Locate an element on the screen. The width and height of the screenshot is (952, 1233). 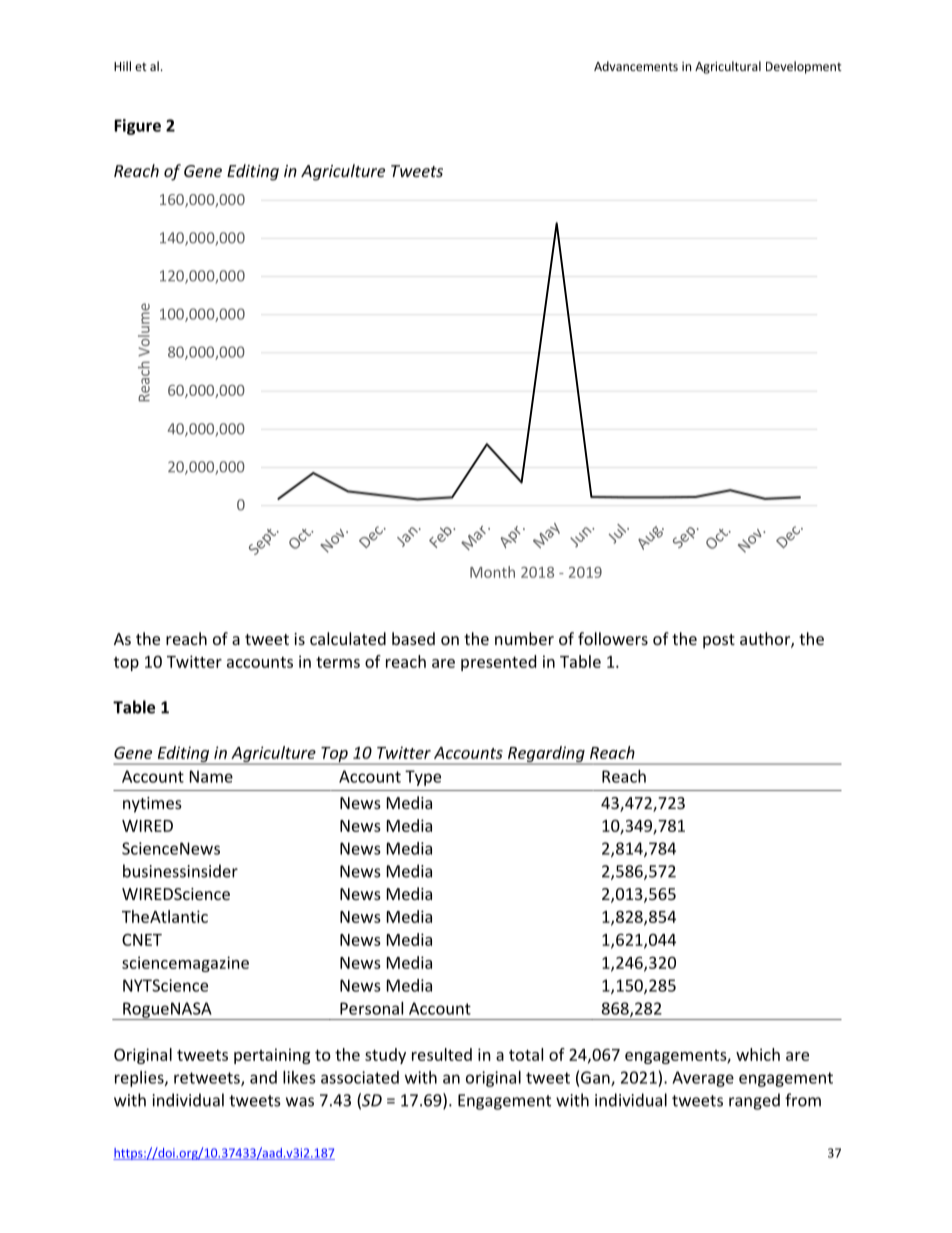
and is located at coordinates (263, 1077).
